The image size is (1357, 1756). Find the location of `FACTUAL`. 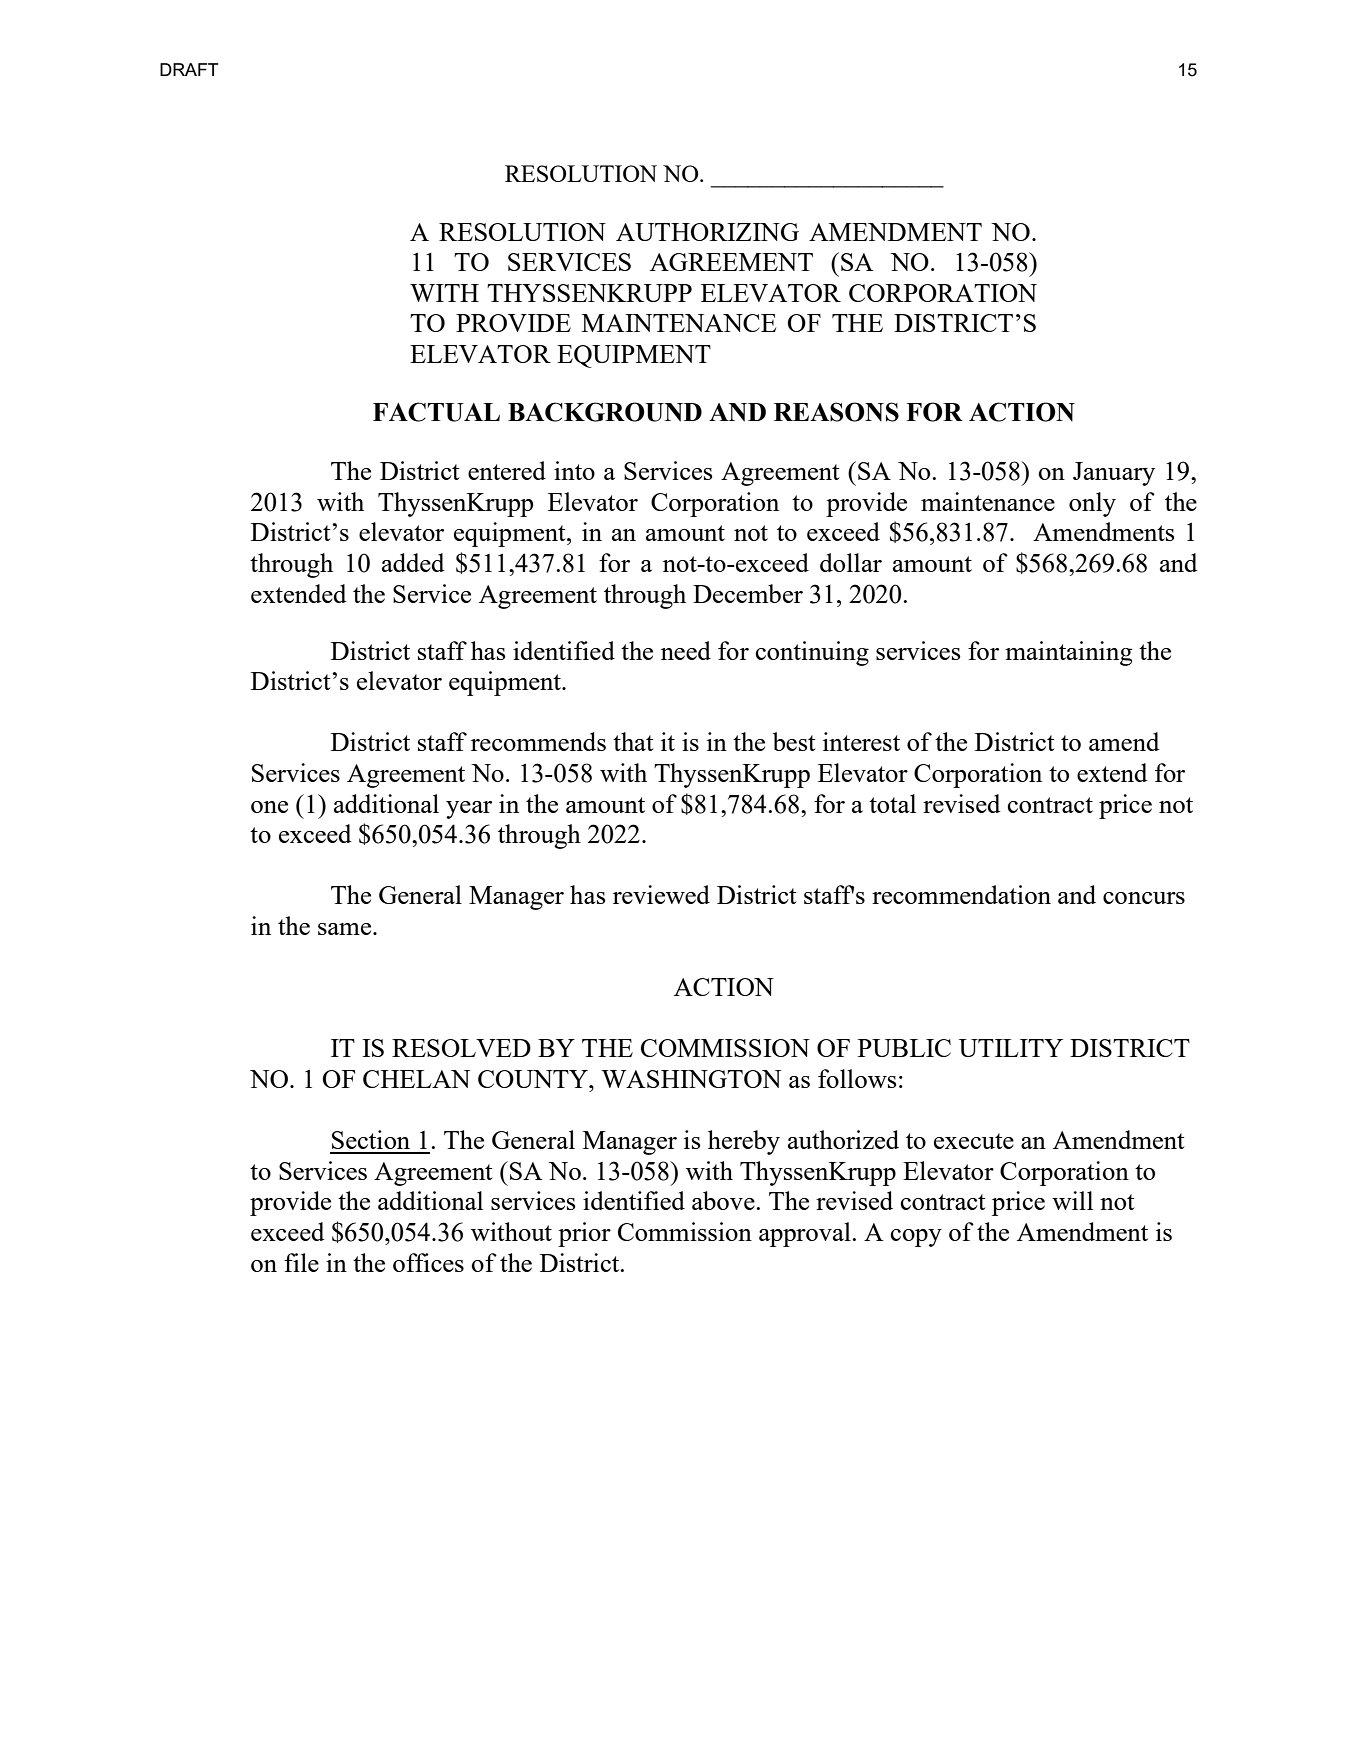

FACTUAL is located at coordinates (436, 412).
